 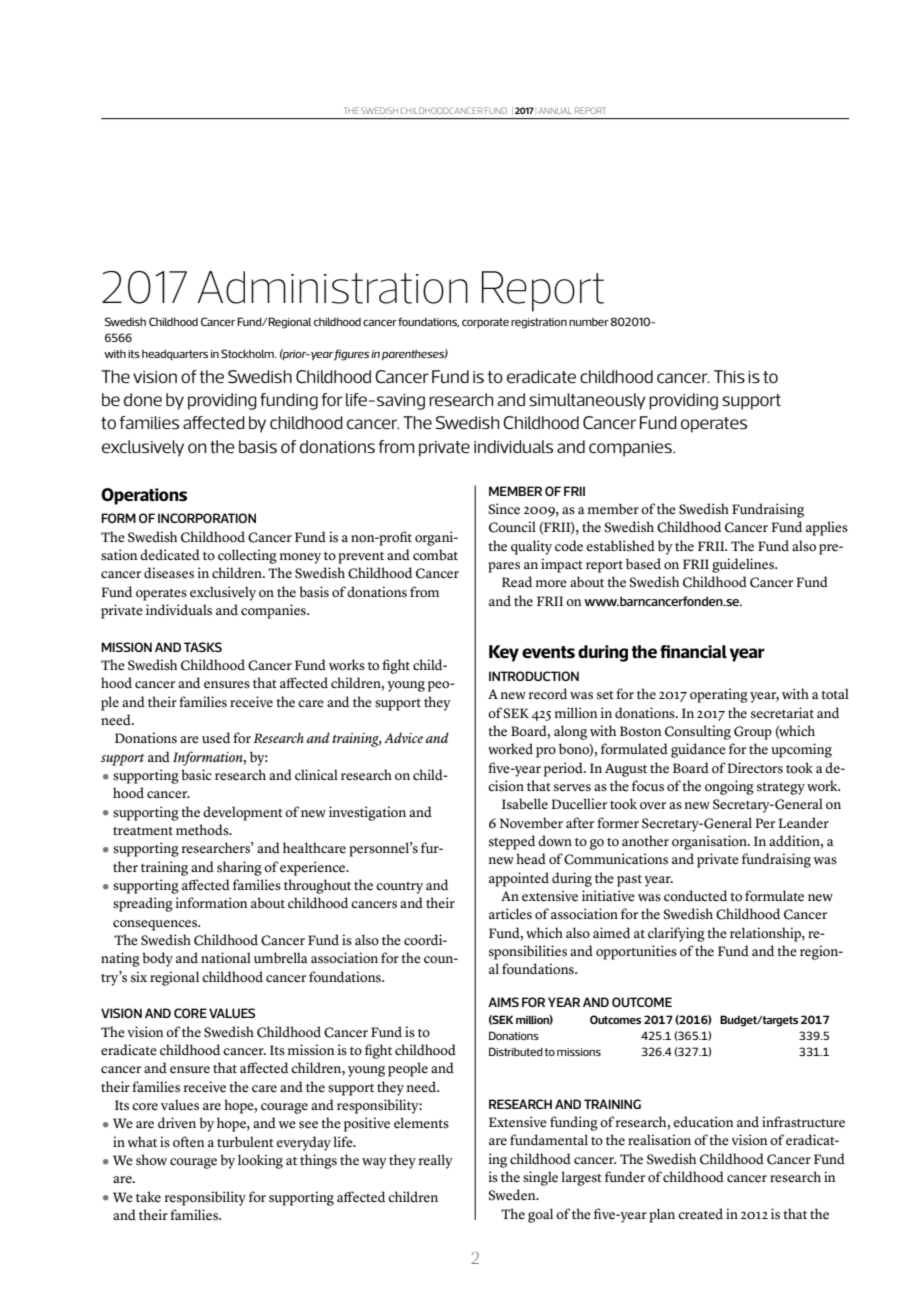 I want to click on number, so click(x=589, y=322).
